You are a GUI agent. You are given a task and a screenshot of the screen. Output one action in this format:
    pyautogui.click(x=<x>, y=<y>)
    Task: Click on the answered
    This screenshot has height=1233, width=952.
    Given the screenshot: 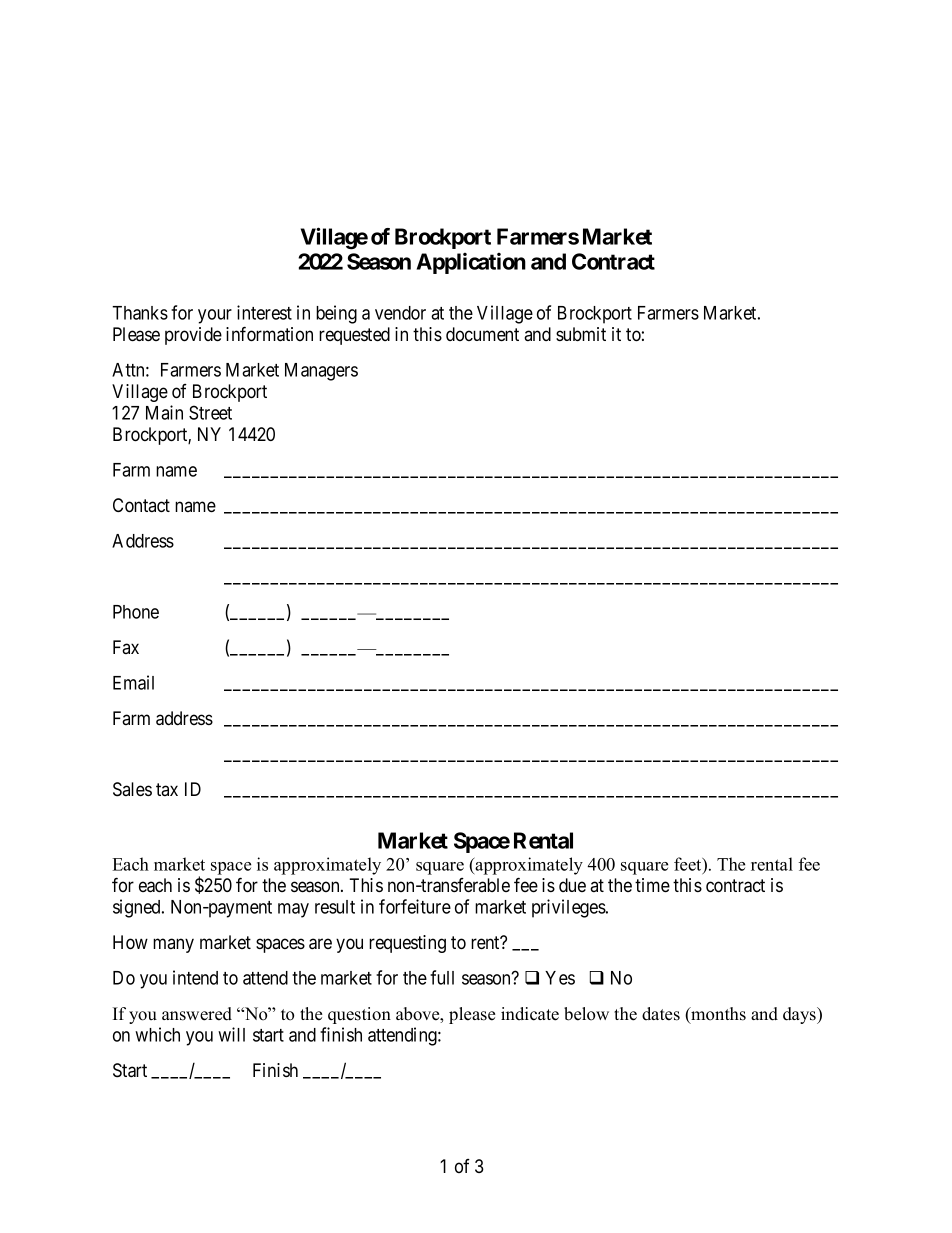 What is the action you would take?
    pyautogui.click(x=197, y=1014)
